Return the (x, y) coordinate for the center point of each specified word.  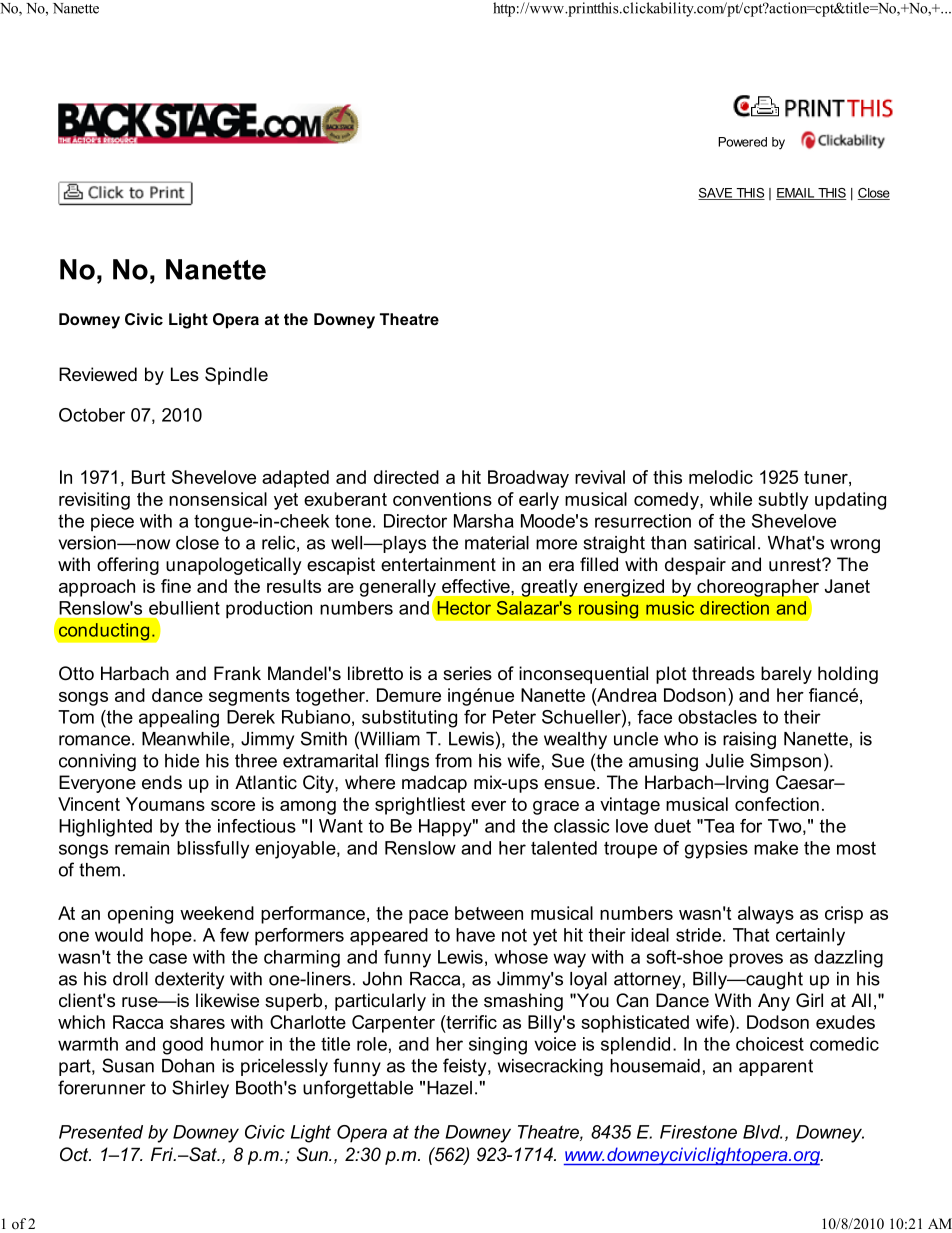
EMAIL (796, 194)
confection (777, 804)
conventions (442, 499)
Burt (148, 477)
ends (162, 782)
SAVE (716, 194)
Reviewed (98, 374)
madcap (434, 784)
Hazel (449, 1088)
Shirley (200, 1089)
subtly (783, 501)
